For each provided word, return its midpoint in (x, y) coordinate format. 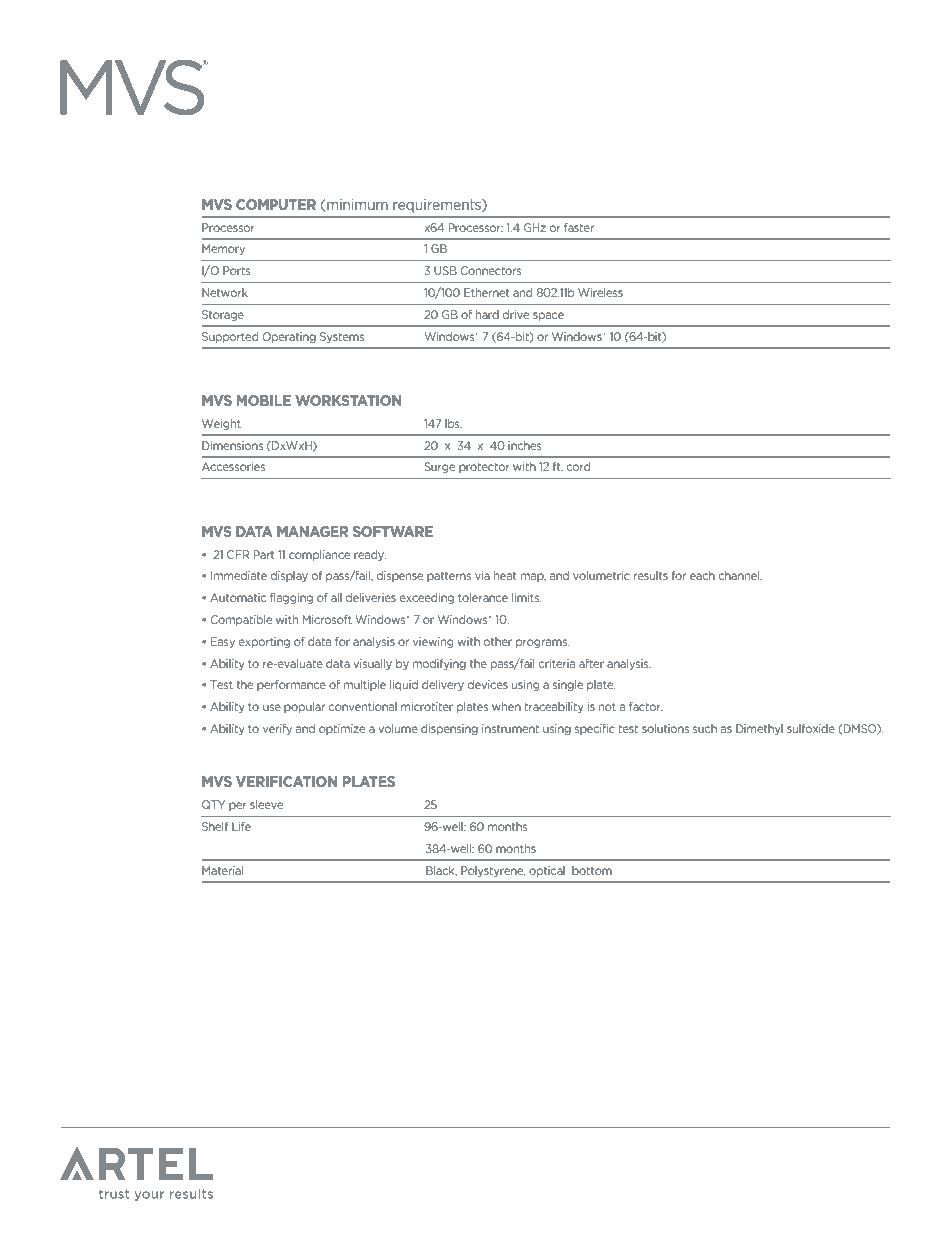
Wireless (600, 292)
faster (579, 227)
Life (241, 826)
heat (505, 575)
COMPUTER (276, 204)
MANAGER (312, 531)
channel (740, 575)
